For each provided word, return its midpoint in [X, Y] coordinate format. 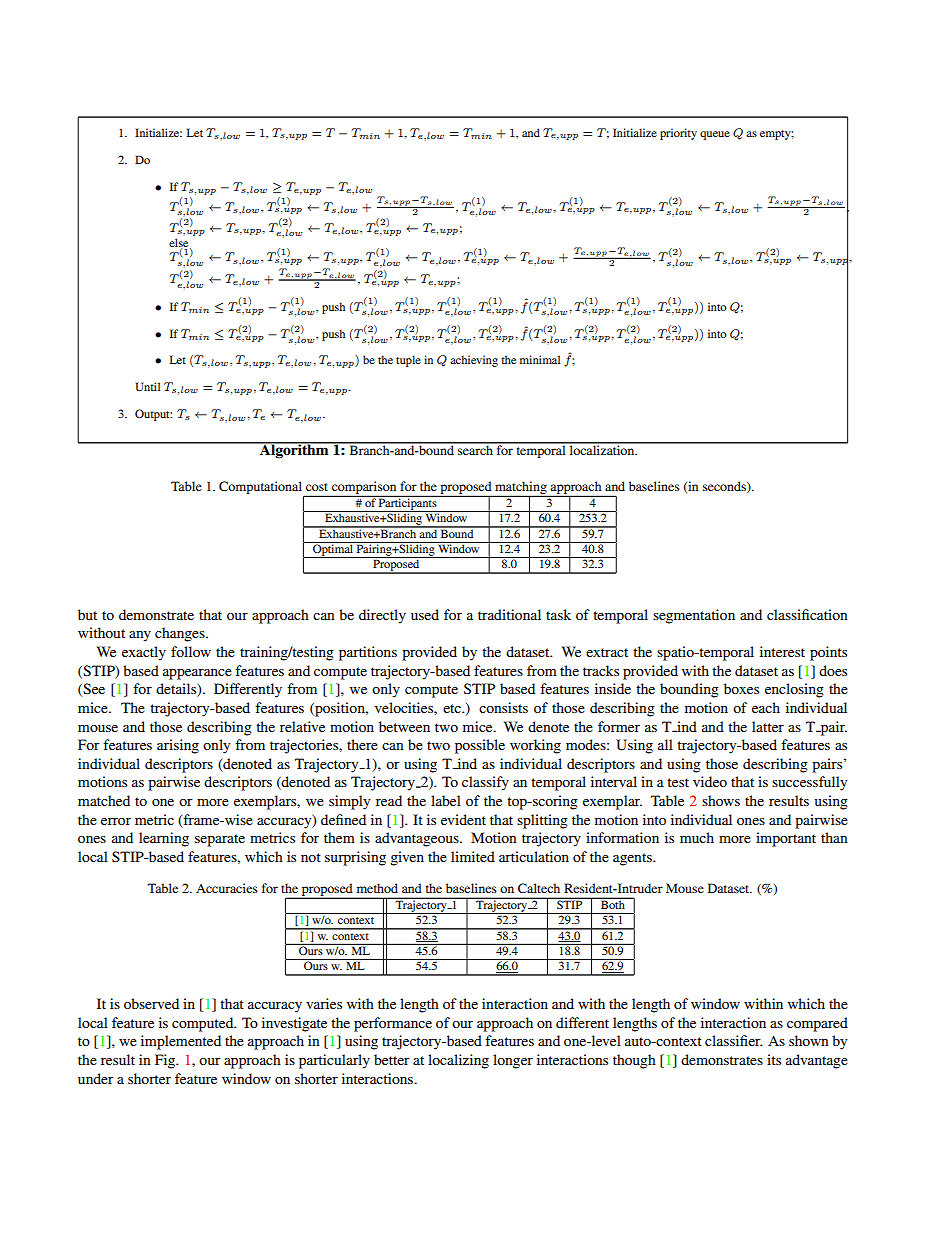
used [425, 614]
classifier [733, 1040]
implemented [181, 1042]
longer [513, 1061]
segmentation [694, 616]
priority [678, 134]
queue [715, 135]
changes [181, 634]
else [180, 243]
